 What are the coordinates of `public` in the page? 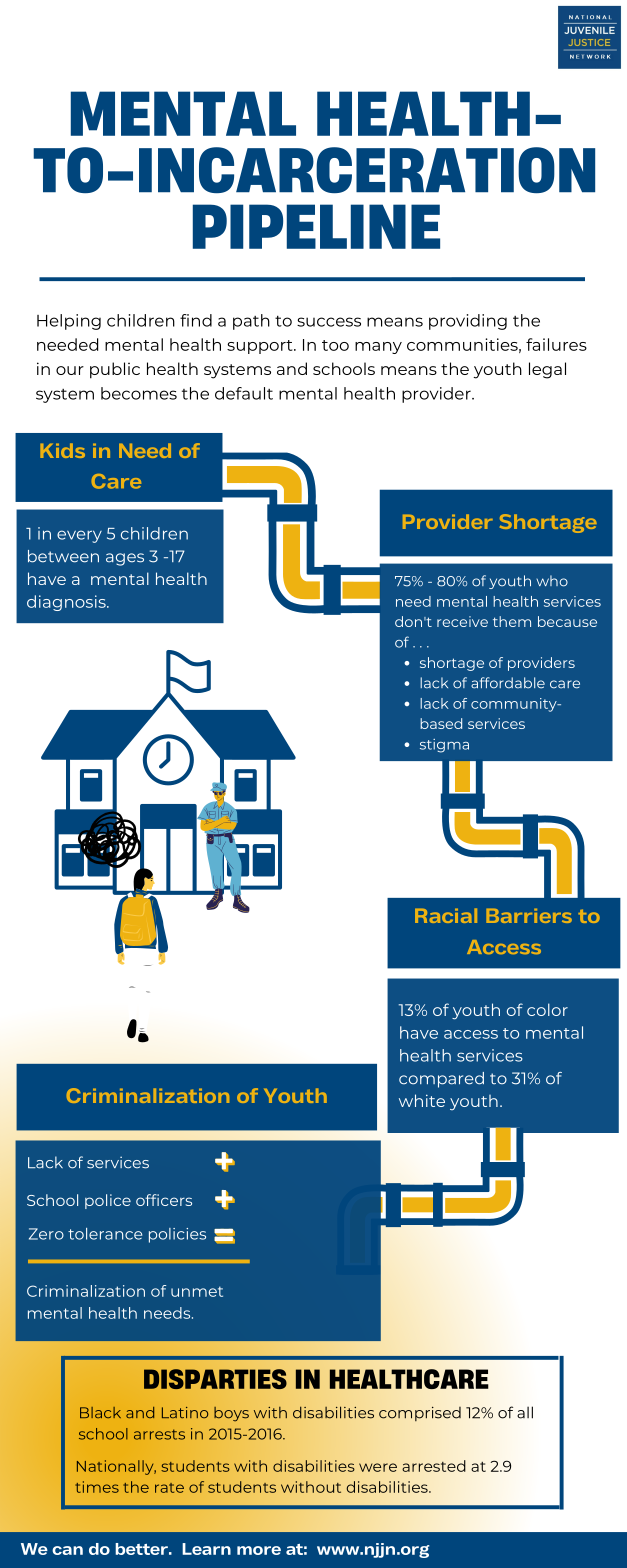 It's located at (115, 370).
